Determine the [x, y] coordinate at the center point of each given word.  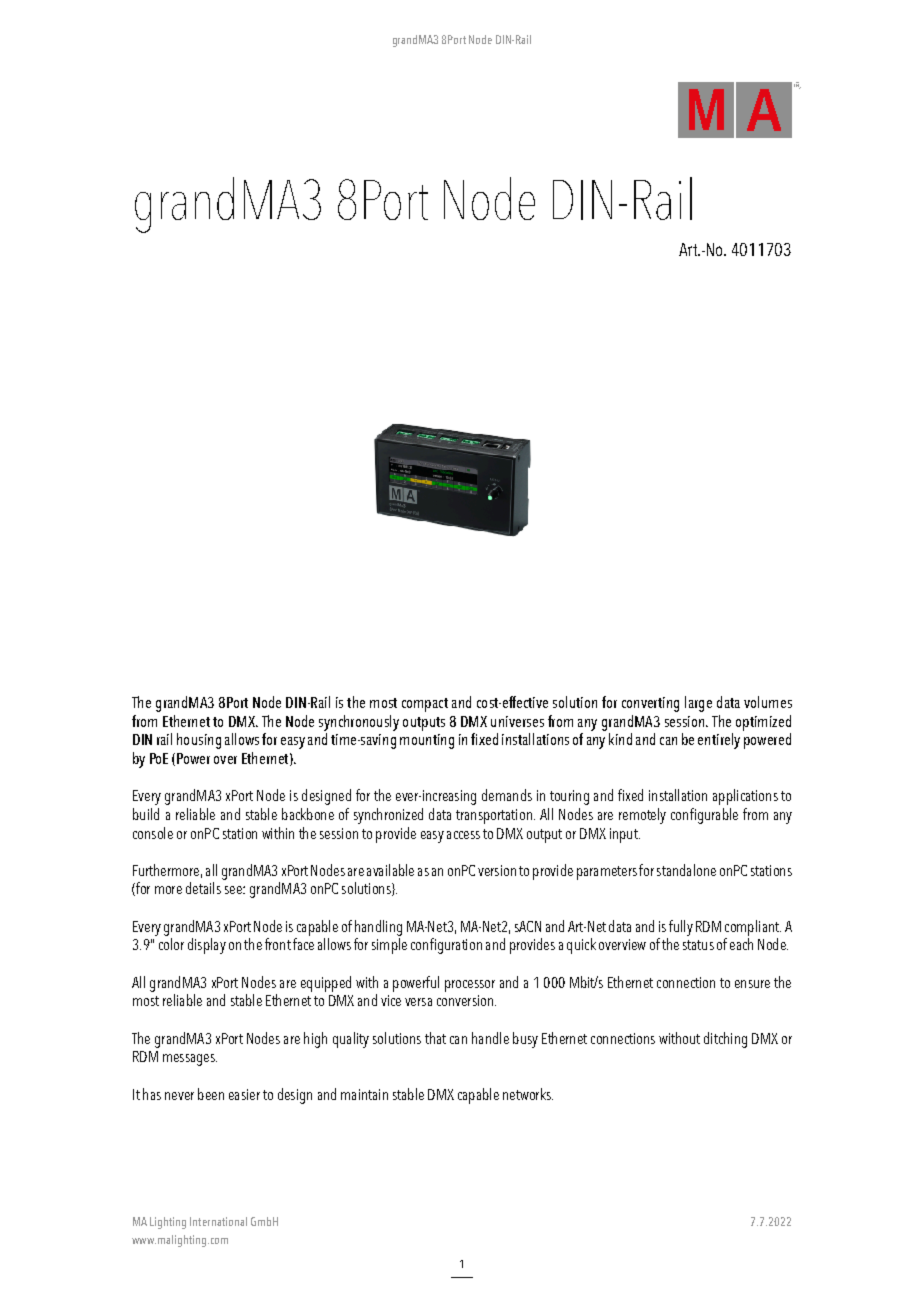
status [698, 945]
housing [199, 741]
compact [425, 705]
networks [528, 1094]
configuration [446, 946]
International [218, 1221]
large [698, 704]
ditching [725, 1040]
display [207, 946]
